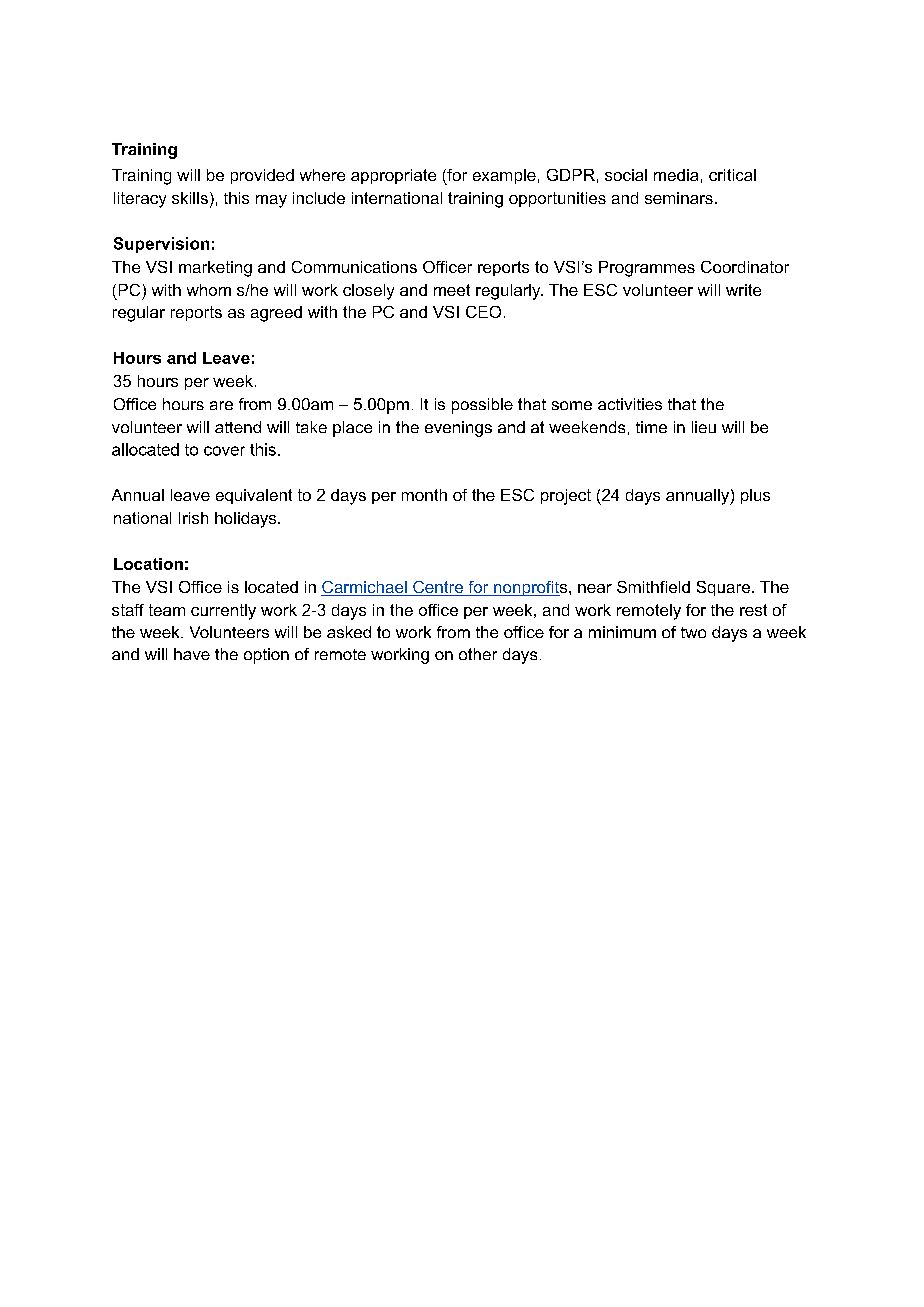  What do you see at coordinates (276, 314) in the screenshot?
I see `agreed` at bounding box center [276, 314].
